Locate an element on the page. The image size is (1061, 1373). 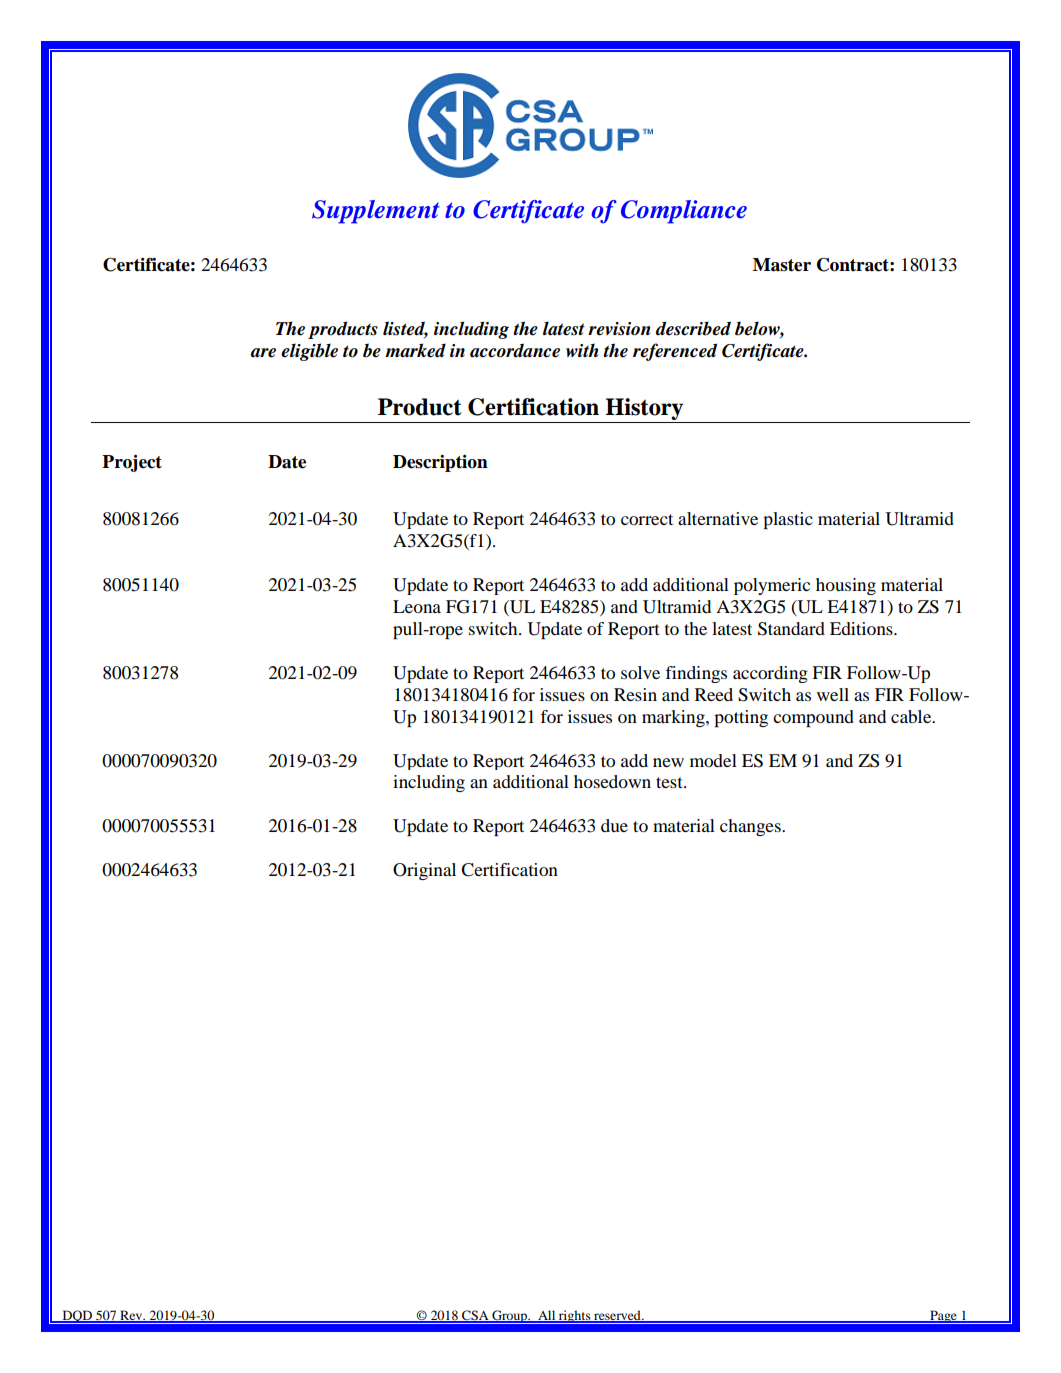
new is located at coordinates (668, 762).
